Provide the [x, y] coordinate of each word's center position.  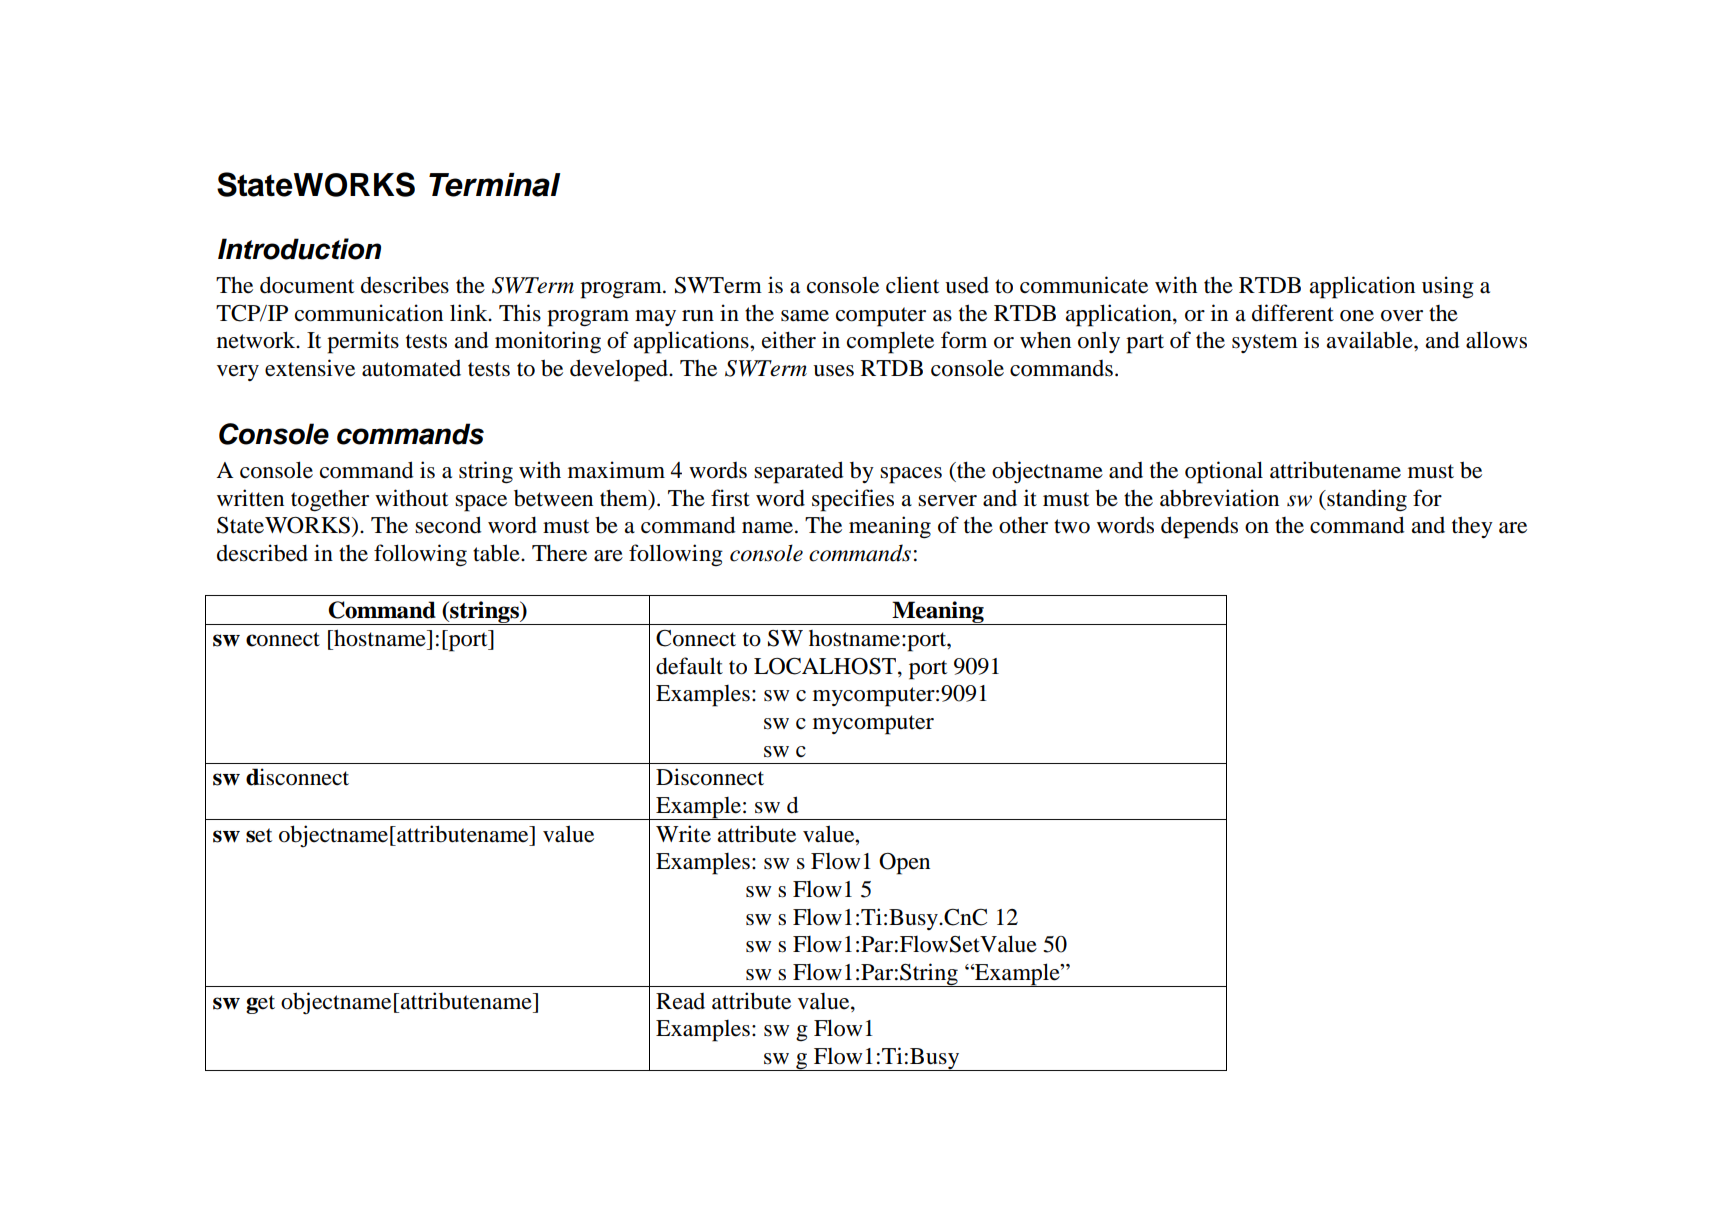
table [497, 553]
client [912, 285]
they [1472, 527]
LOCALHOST [825, 666]
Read [680, 1001]
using [1448, 287]
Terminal [494, 185]
